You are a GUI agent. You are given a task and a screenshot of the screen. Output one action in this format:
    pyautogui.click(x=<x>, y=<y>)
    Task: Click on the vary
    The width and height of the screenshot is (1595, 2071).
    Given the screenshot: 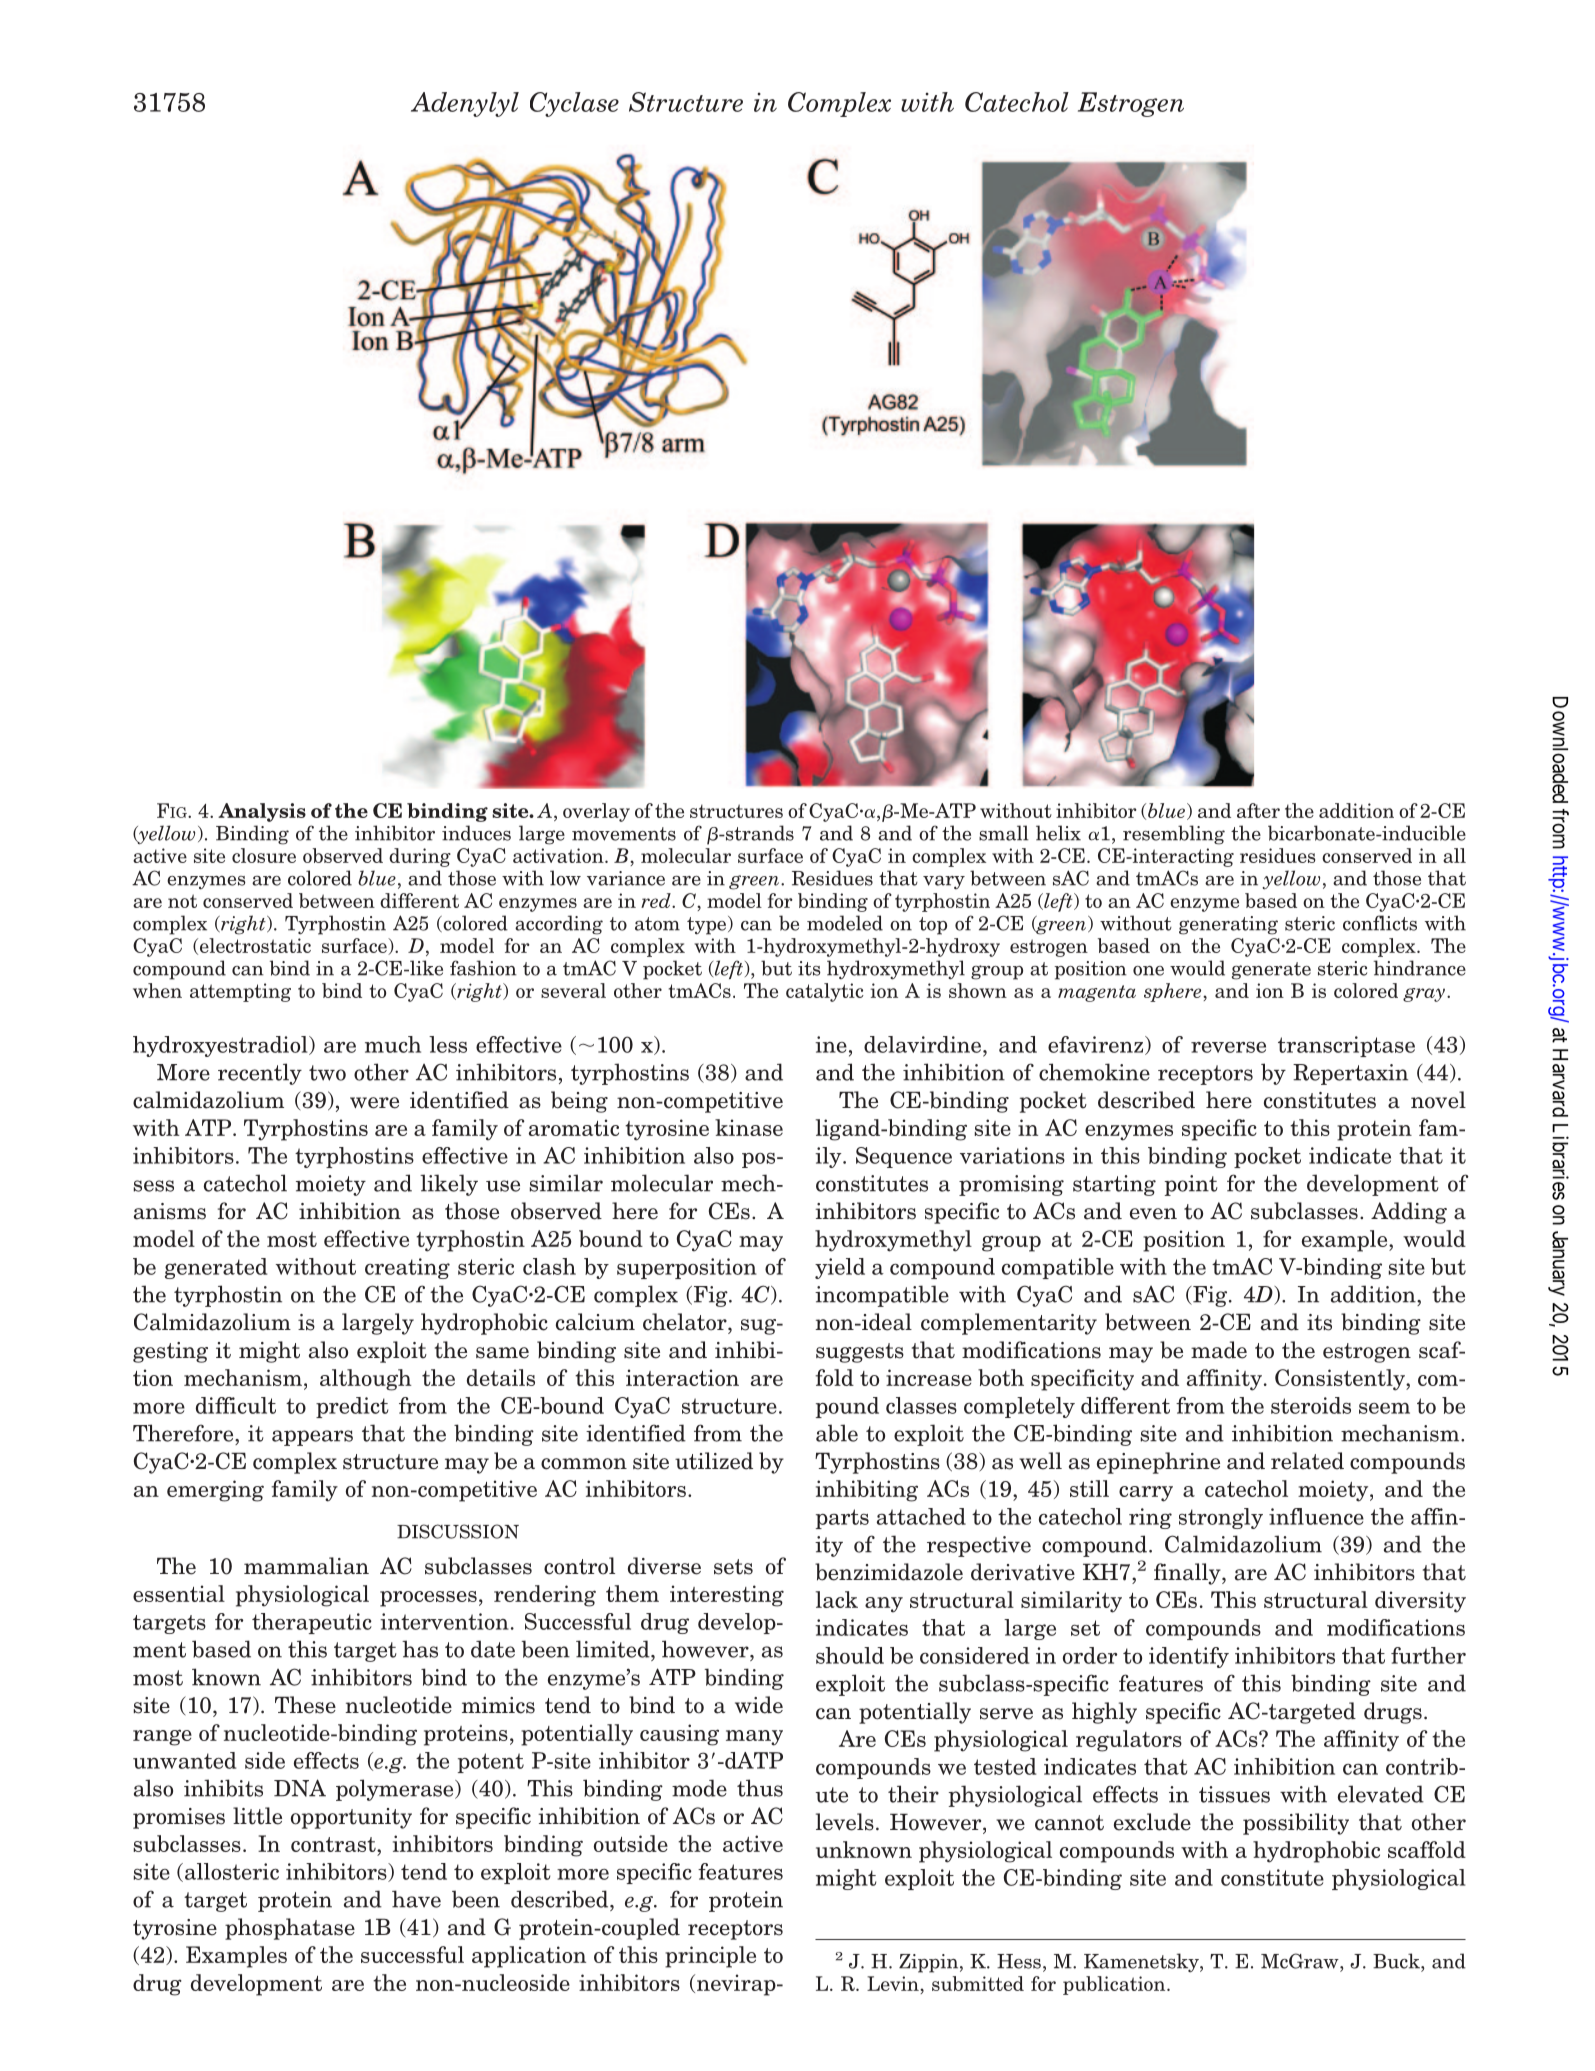 What is the action you would take?
    pyautogui.click(x=944, y=882)
